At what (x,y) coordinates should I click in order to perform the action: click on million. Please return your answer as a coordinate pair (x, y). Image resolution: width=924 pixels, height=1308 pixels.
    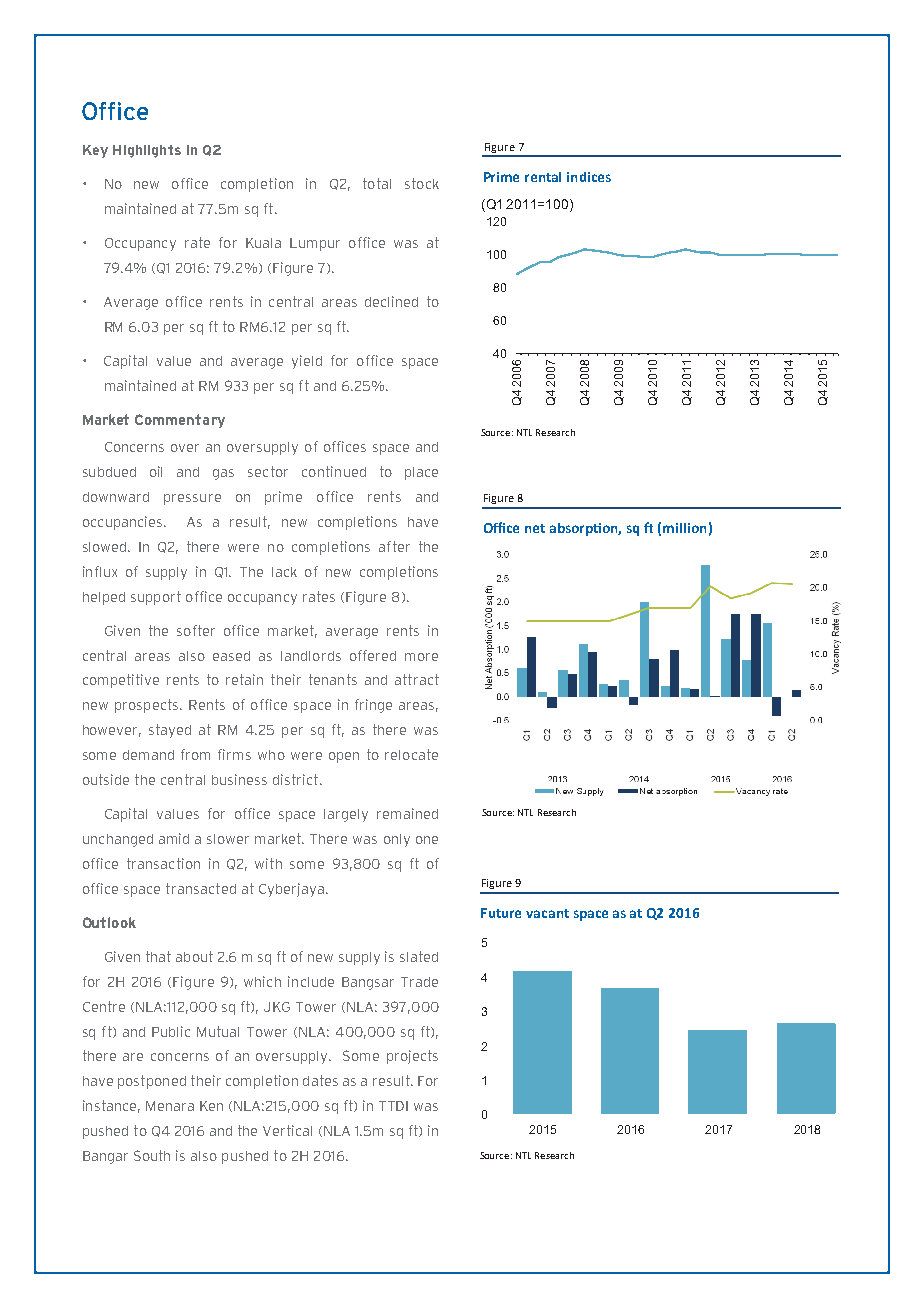
    Looking at the image, I should click on (684, 528).
